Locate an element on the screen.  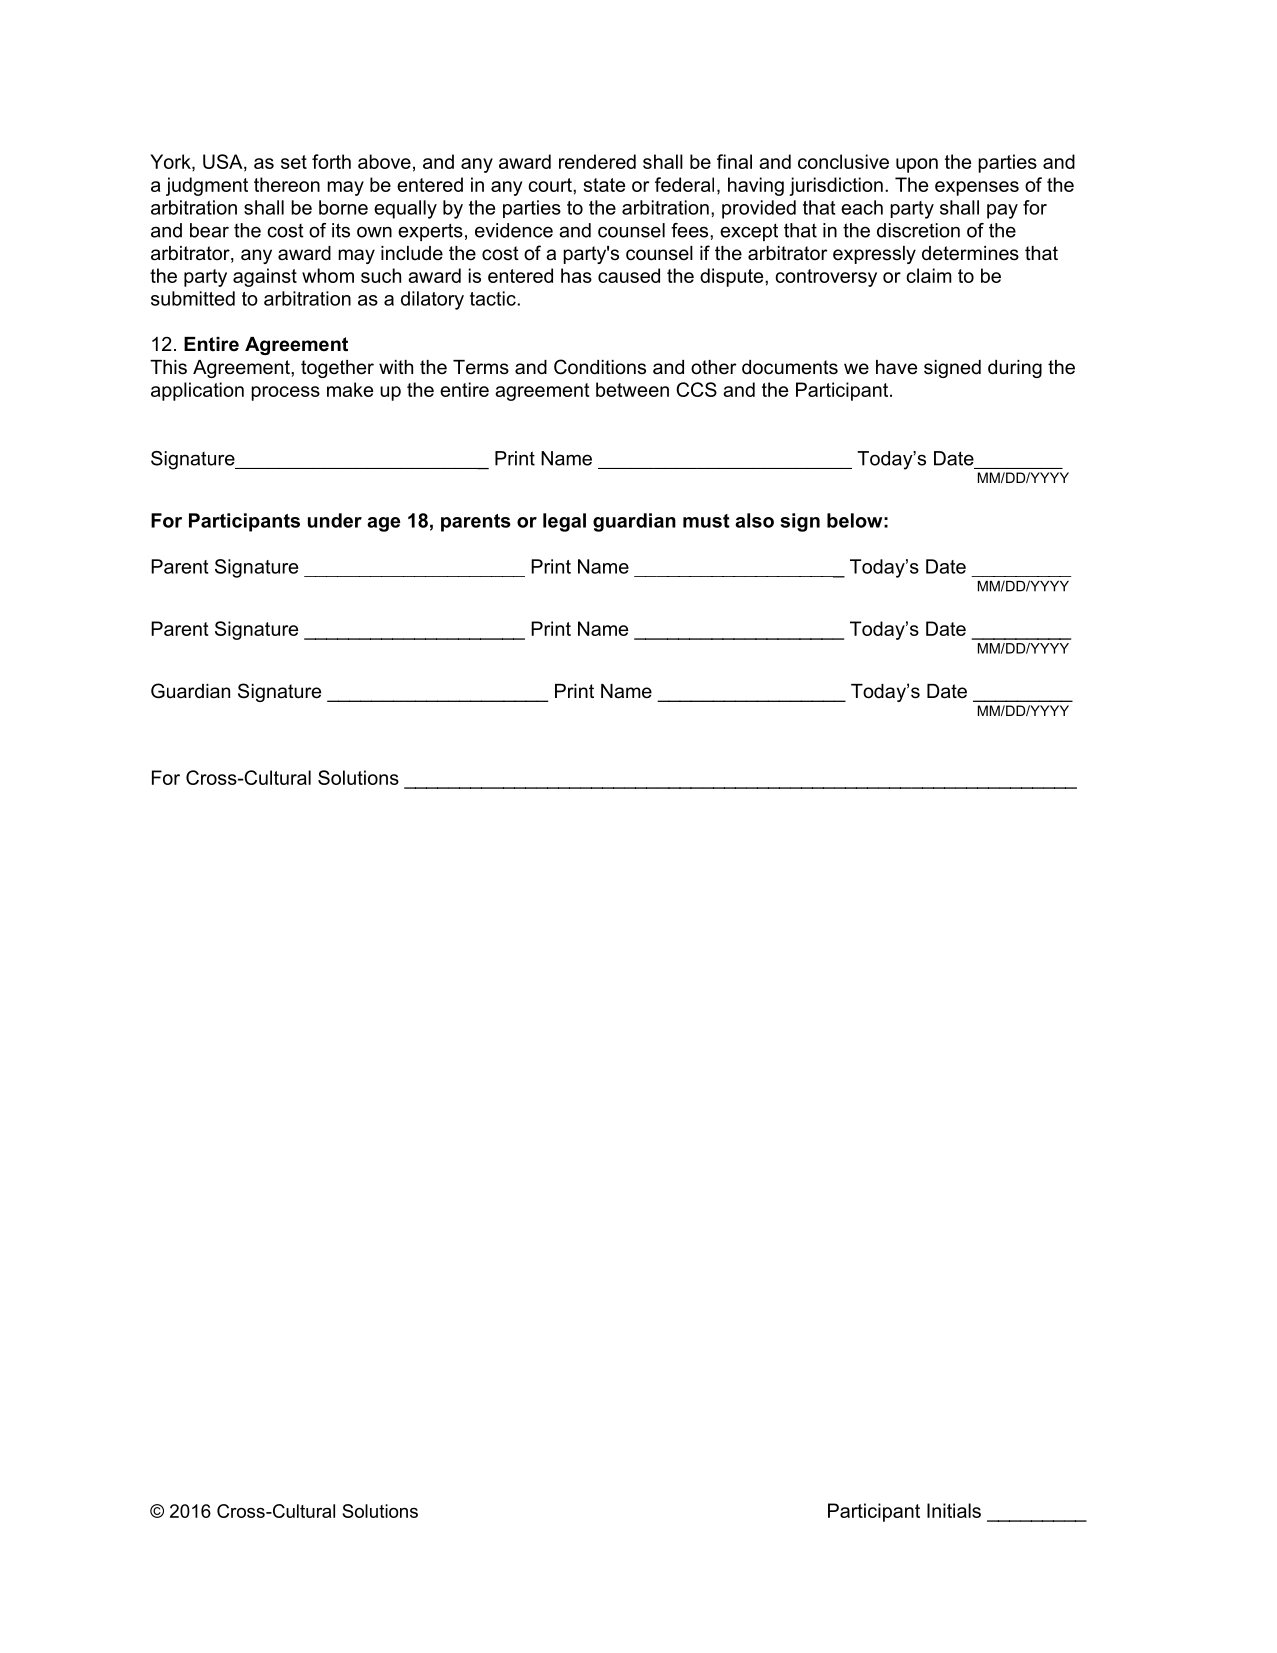
must is located at coordinates (706, 521).
